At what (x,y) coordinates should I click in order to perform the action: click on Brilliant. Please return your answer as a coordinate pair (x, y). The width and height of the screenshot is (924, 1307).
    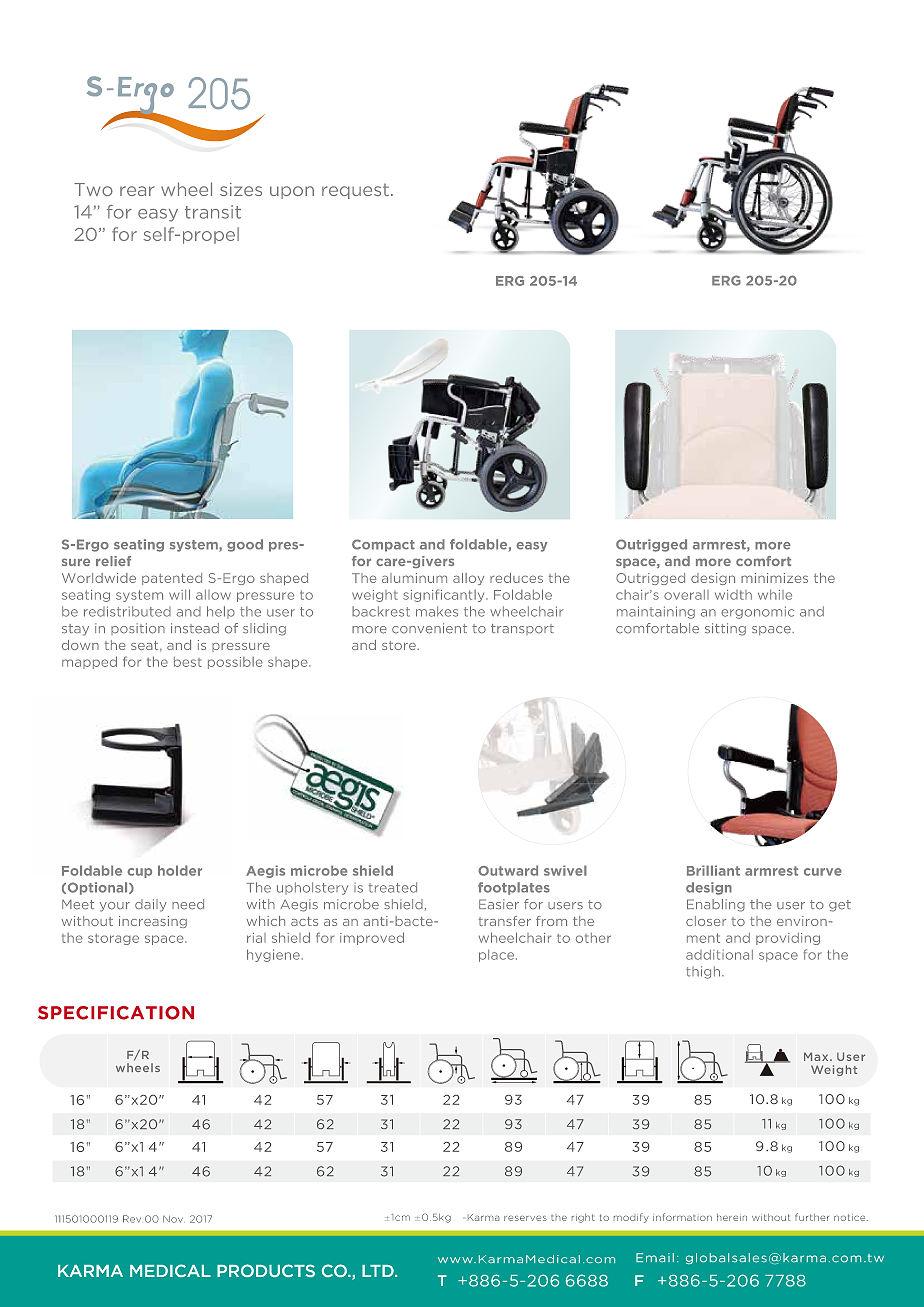
    Looking at the image, I should click on (713, 870).
